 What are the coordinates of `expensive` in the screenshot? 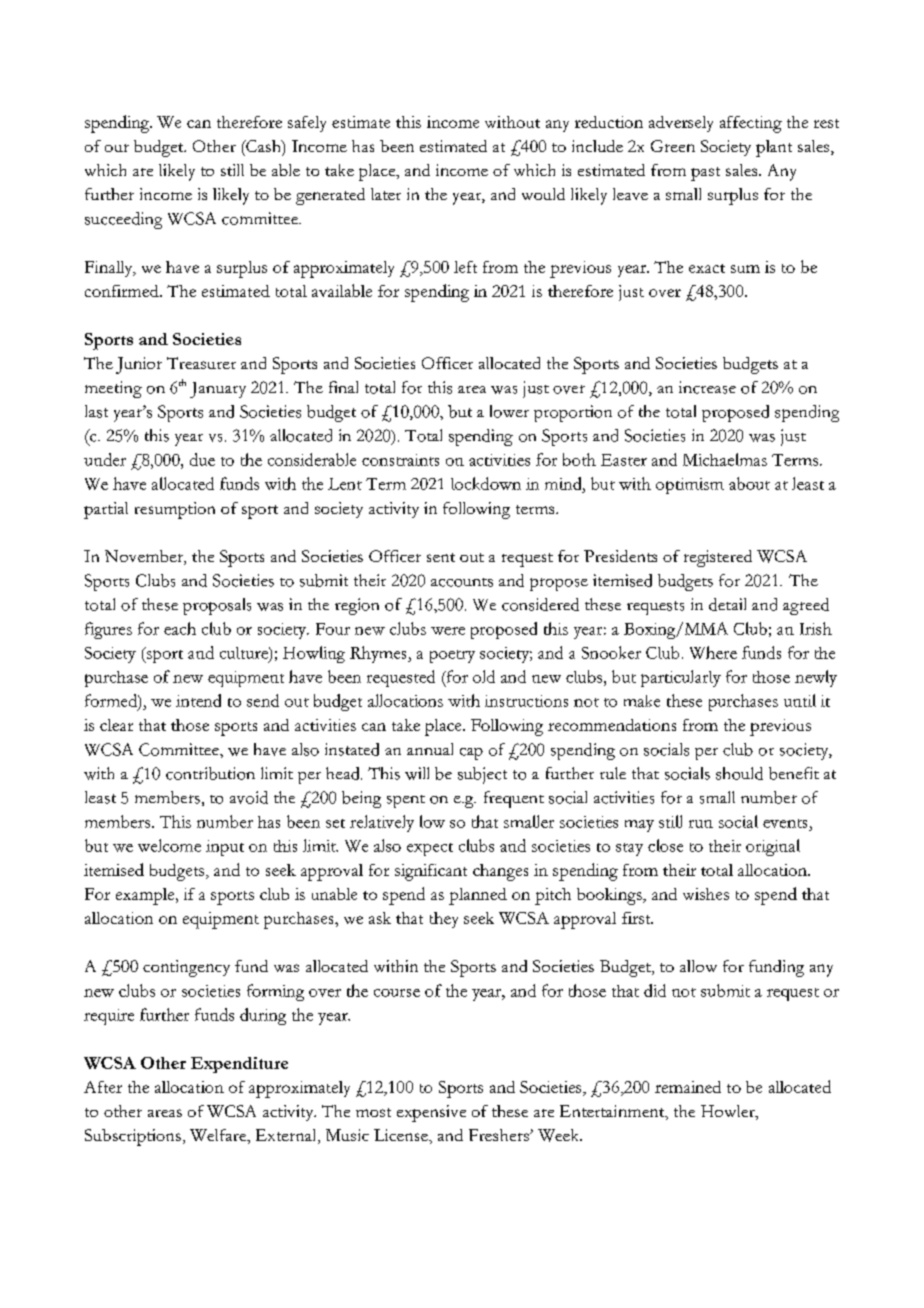 It's located at (431, 1113).
